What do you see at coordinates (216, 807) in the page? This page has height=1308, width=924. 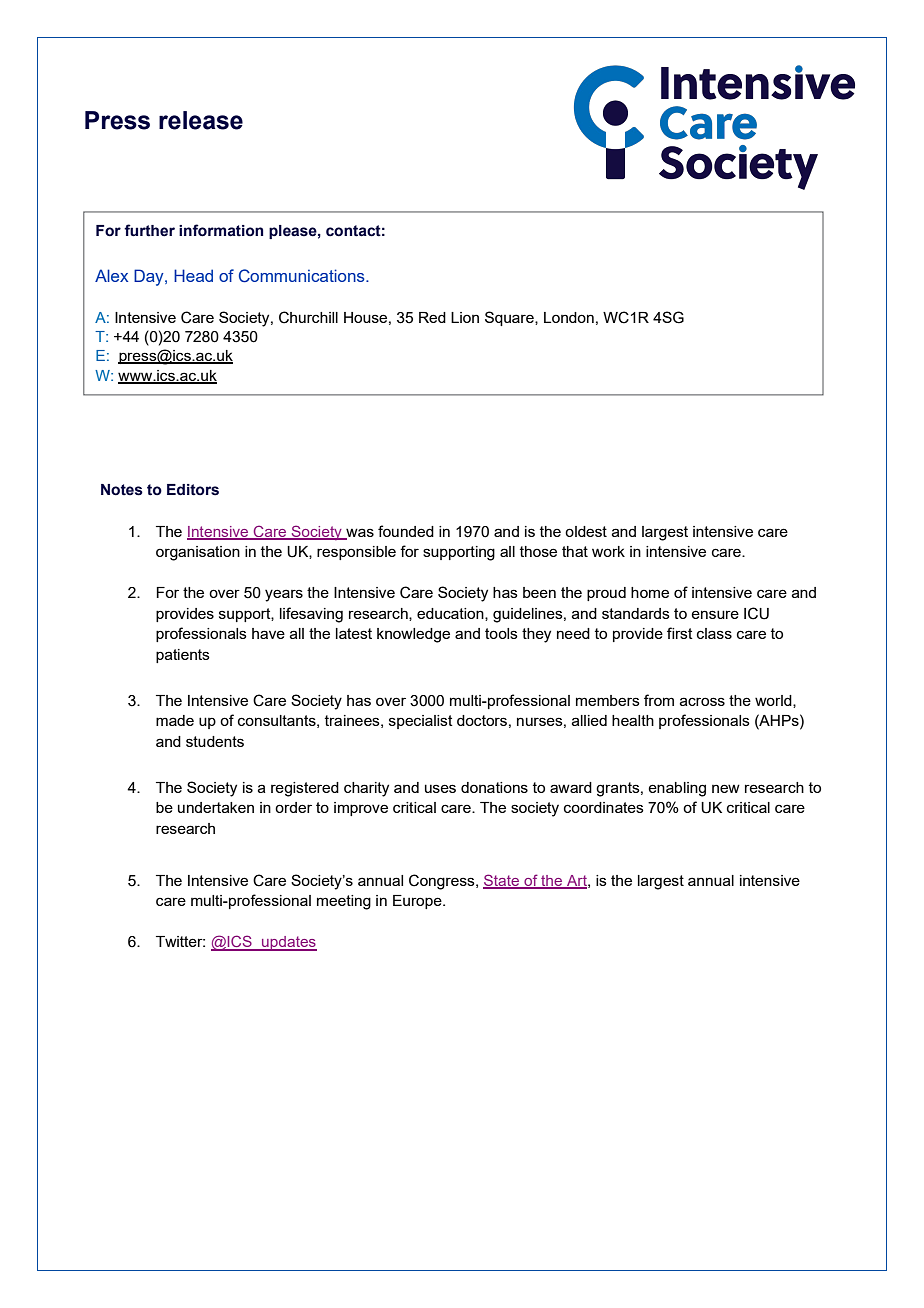 I see `undertaken` at bounding box center [216, 807].
